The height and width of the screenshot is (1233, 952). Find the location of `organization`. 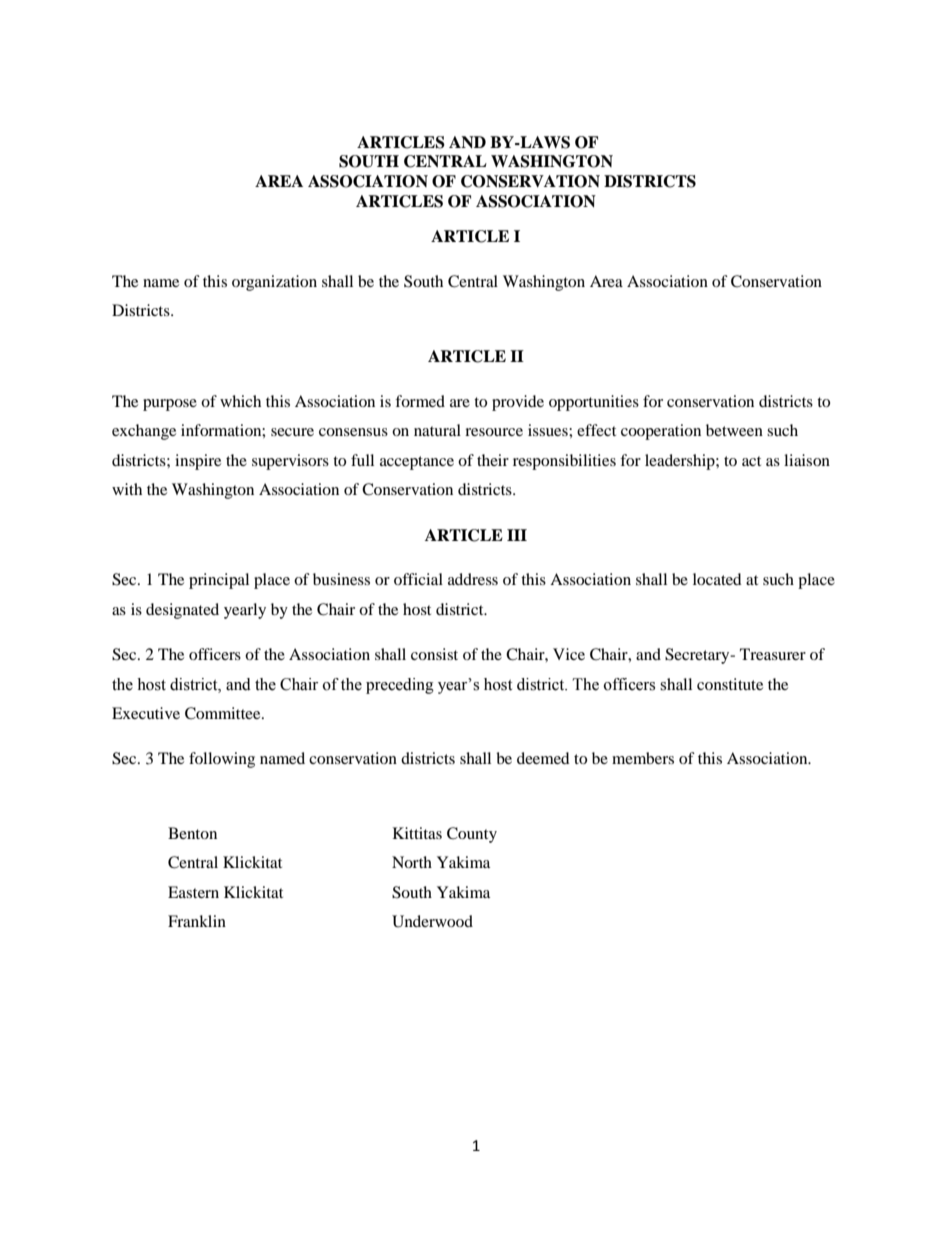

organization is located at coordinates (274, 283).
